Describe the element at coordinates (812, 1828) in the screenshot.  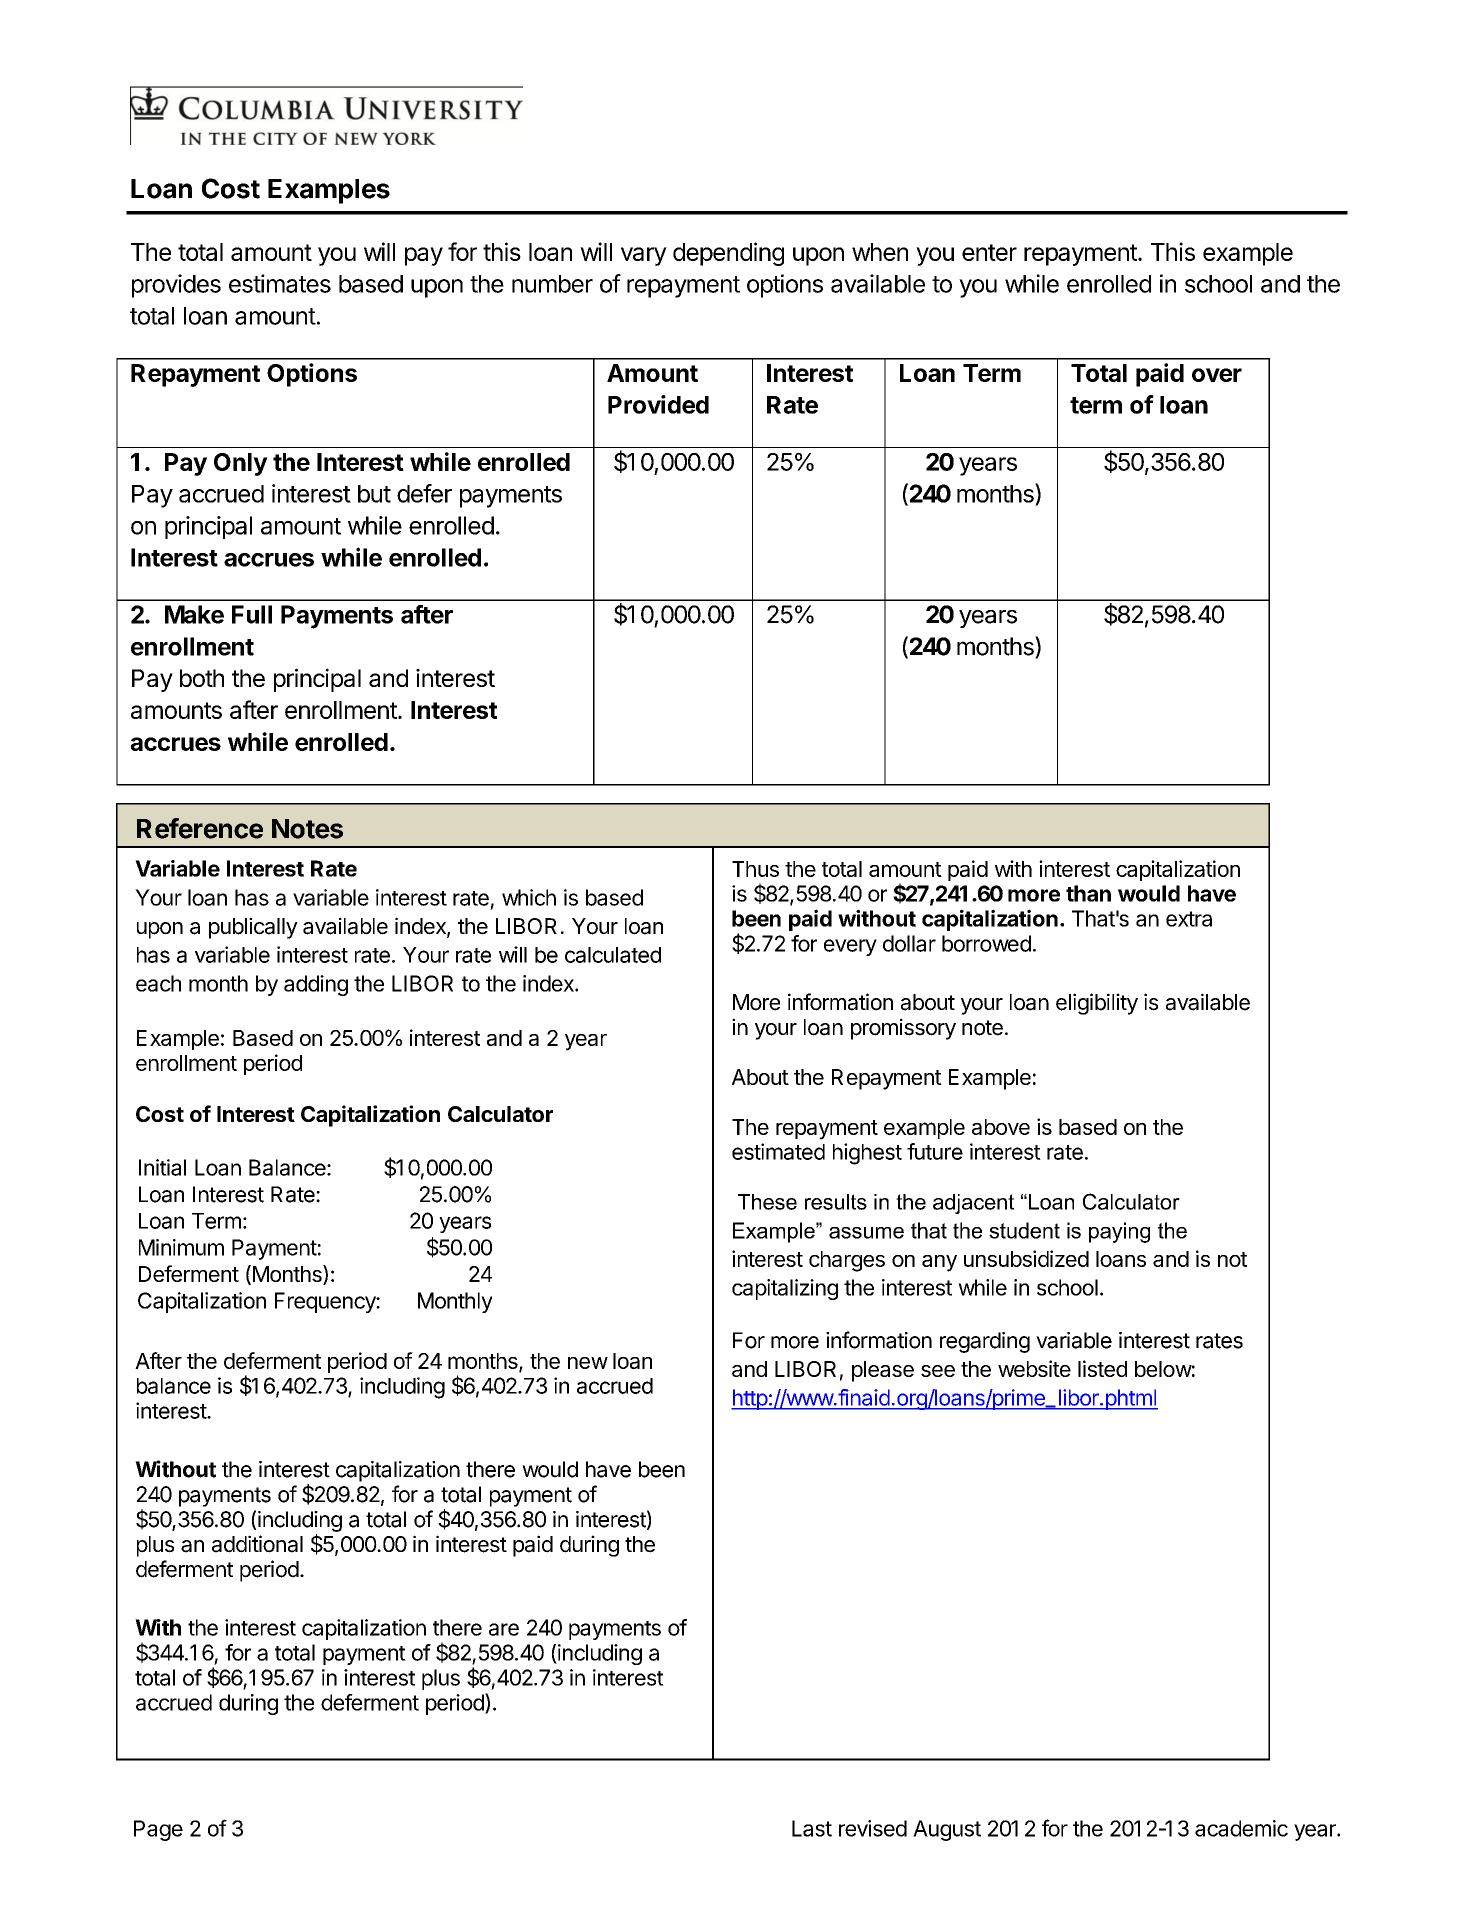
I see `Last` at that location.
